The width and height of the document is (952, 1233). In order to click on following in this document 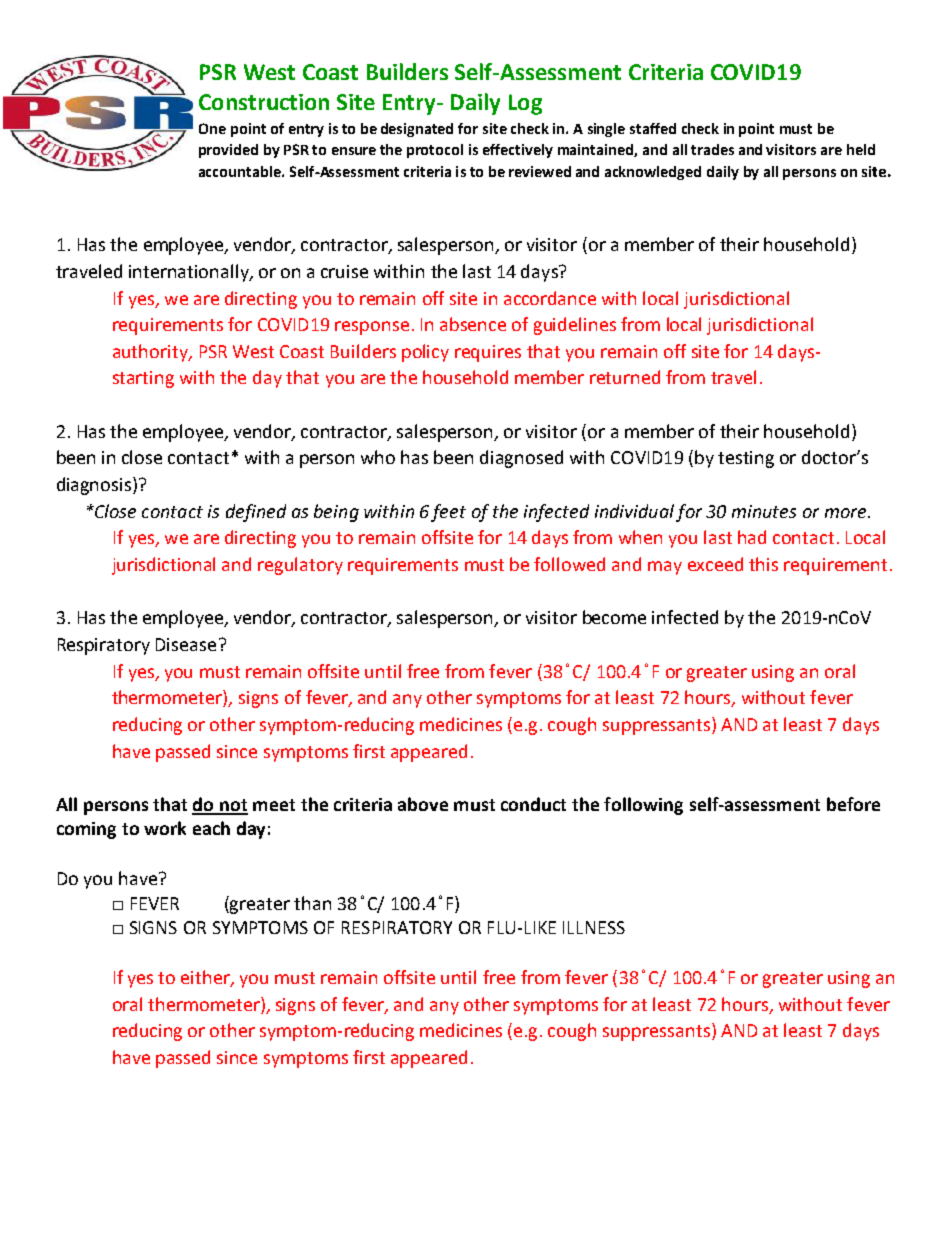, I will do `click(643, 806)`.
